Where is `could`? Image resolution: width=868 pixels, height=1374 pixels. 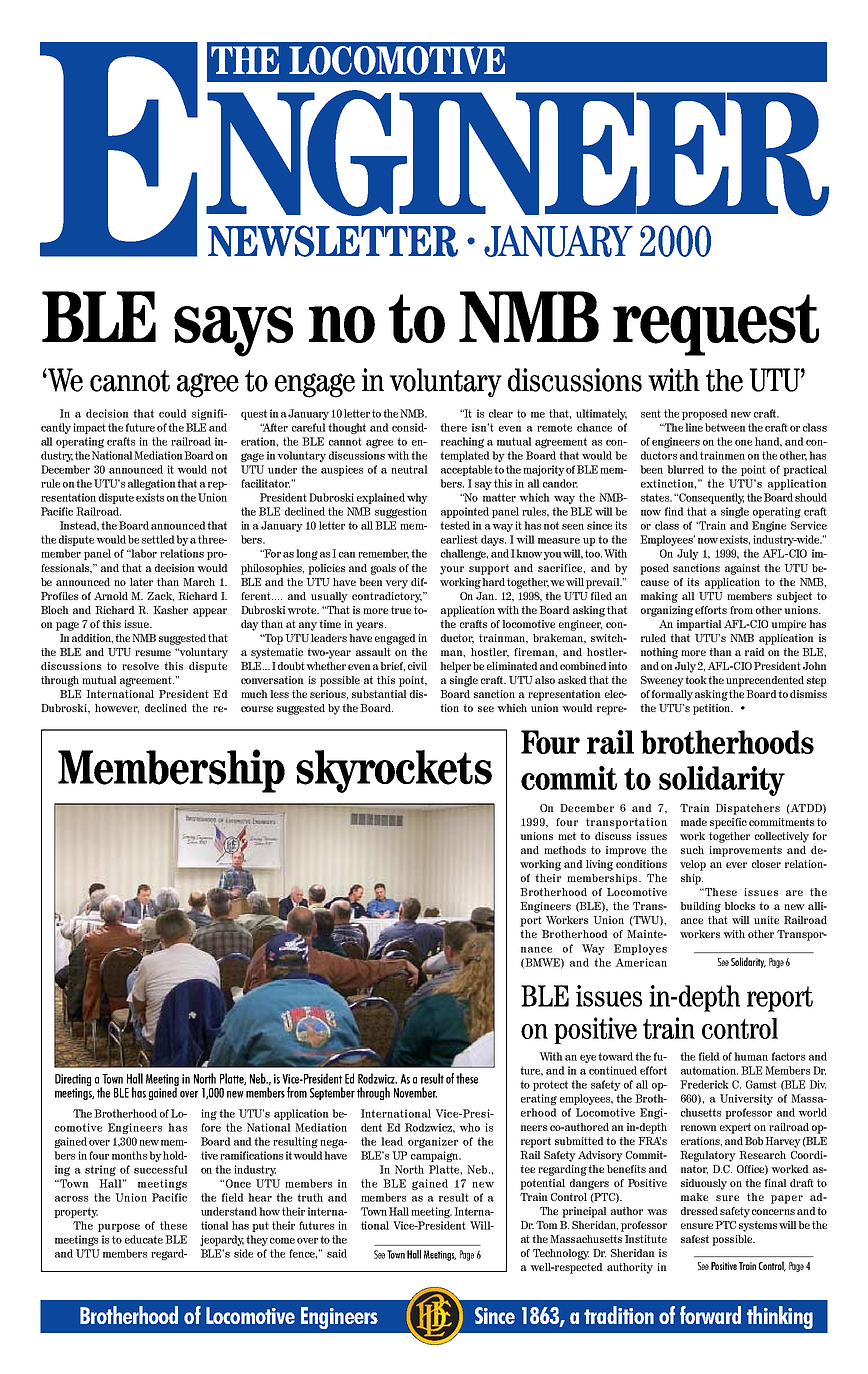 could is located at coordinates (173, 413).
